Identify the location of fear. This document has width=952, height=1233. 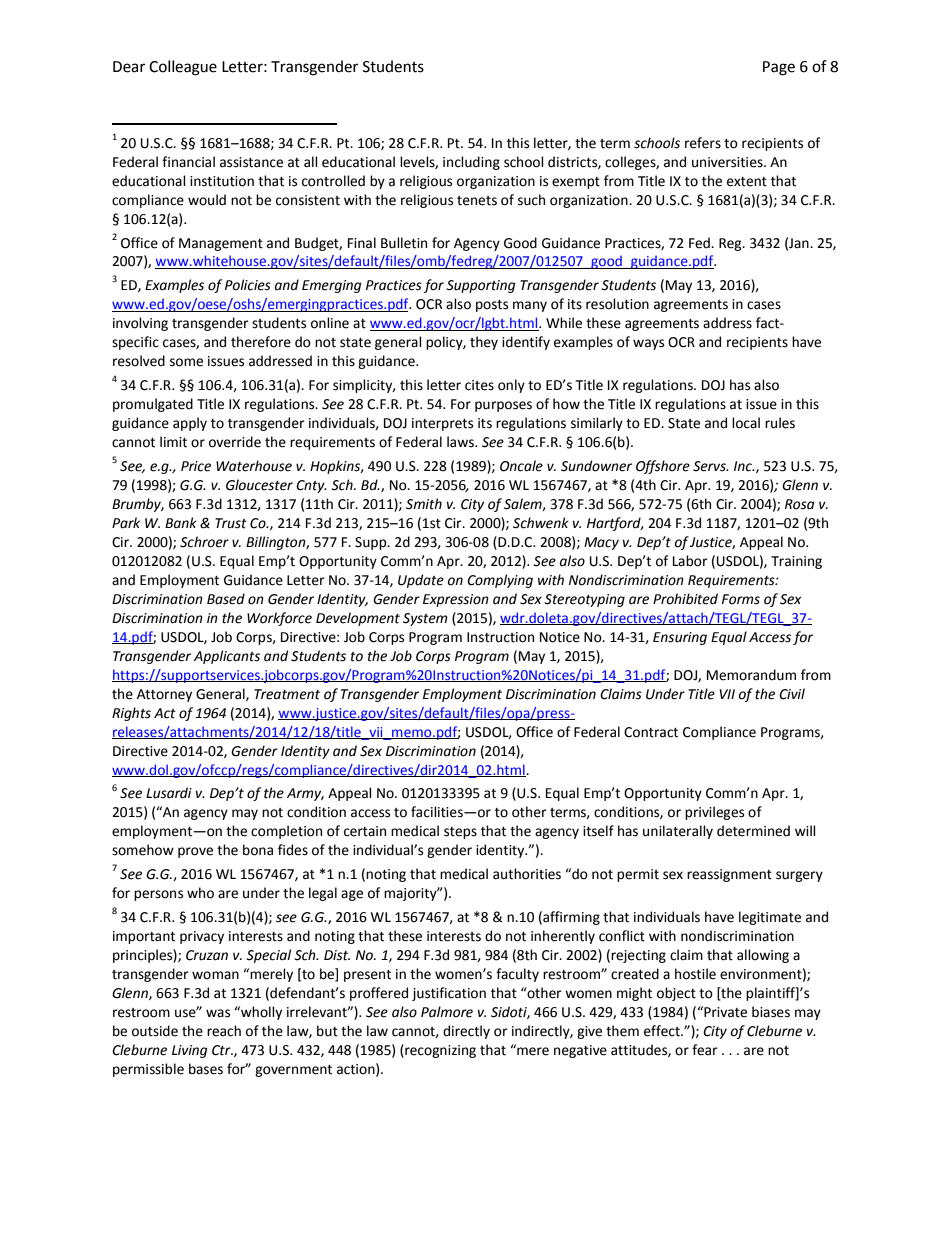
(705, 1050).
